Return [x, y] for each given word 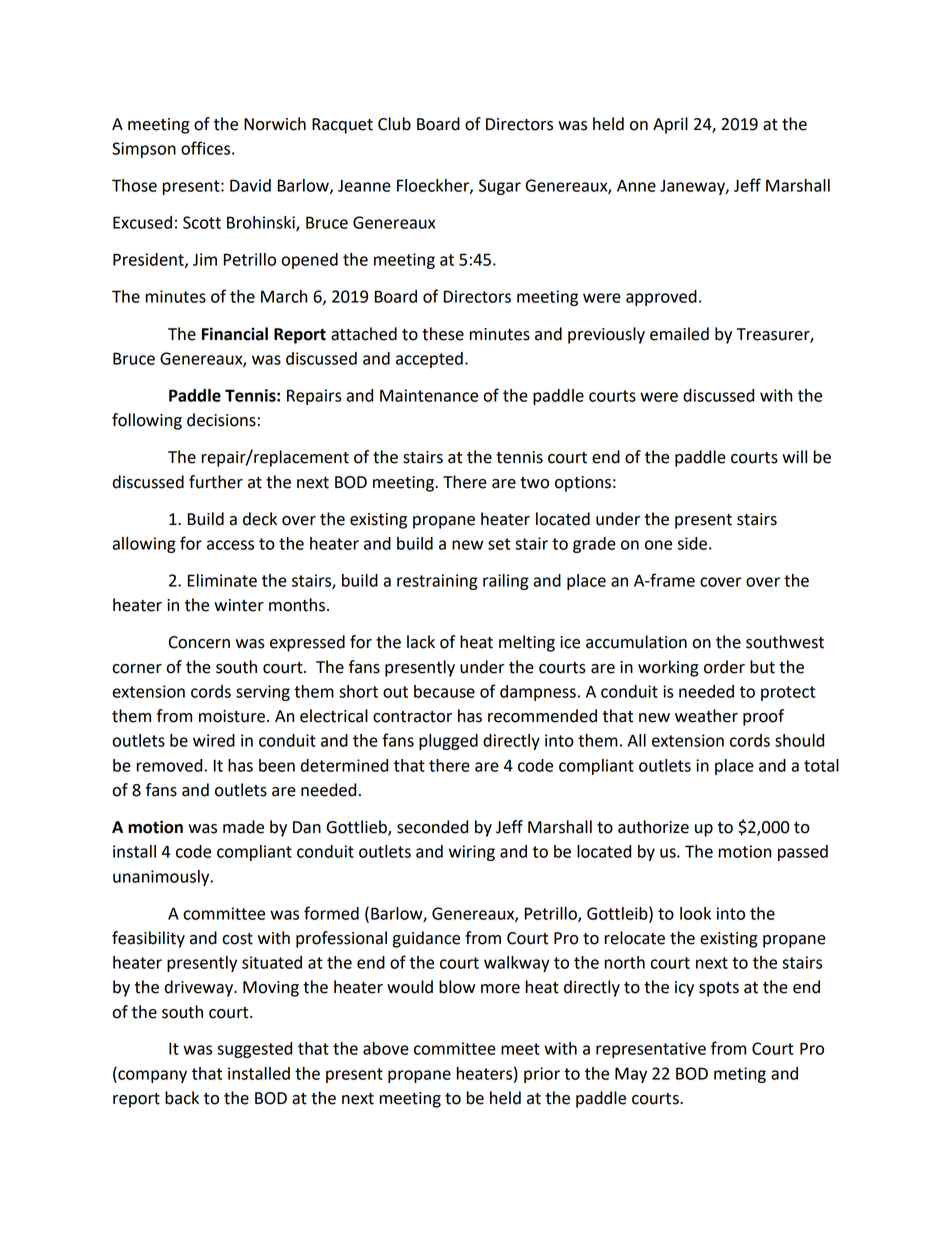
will [794, 456]
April [670, 125]
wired [214, 740]
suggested [254, 1050]
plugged [448, 742]
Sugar [500, 187]
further [216, 482]
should [799, 740]
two [534, 483]
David [250, 185]
